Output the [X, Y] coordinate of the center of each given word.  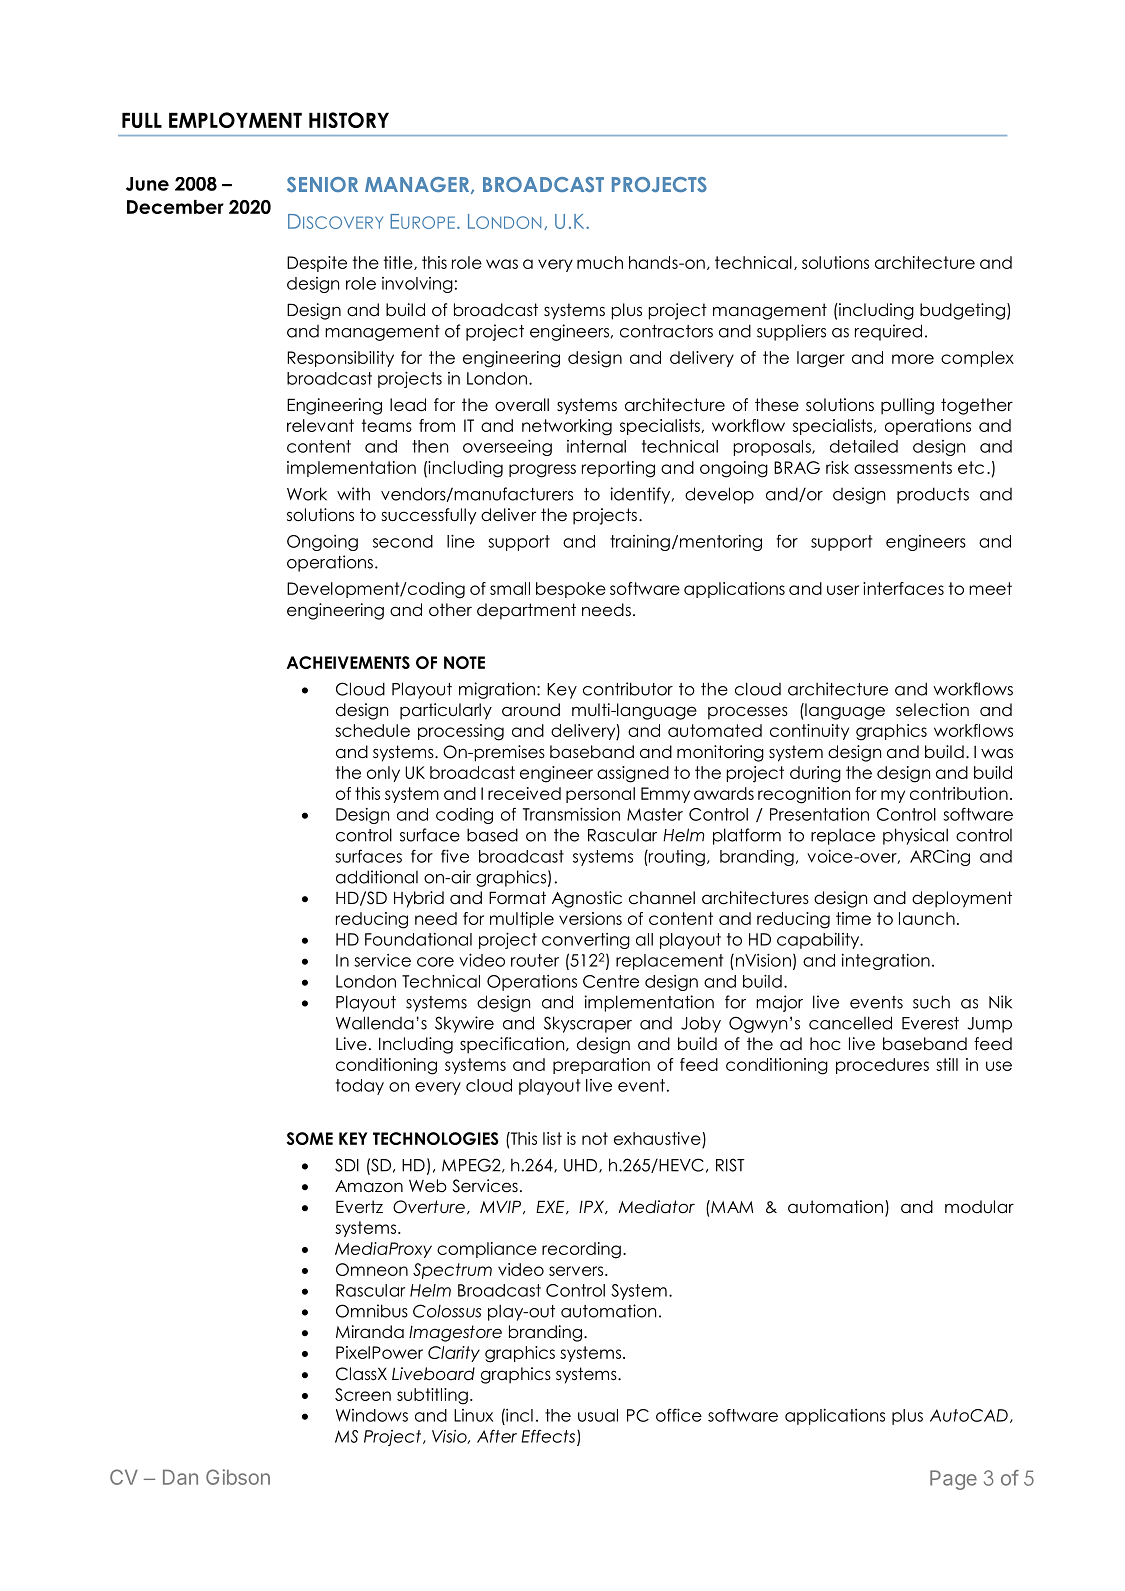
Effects [549, 1437]
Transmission [571, 814]
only [383, 774]
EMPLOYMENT [235, 120]
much [600, 262]
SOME [310, 1138]
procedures [882, 1066]
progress [542, 471]
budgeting [962, 311]
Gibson [238, 1477]
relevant [320, 425]
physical [915, 836]
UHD [582, 1166]
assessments [903, 467]
